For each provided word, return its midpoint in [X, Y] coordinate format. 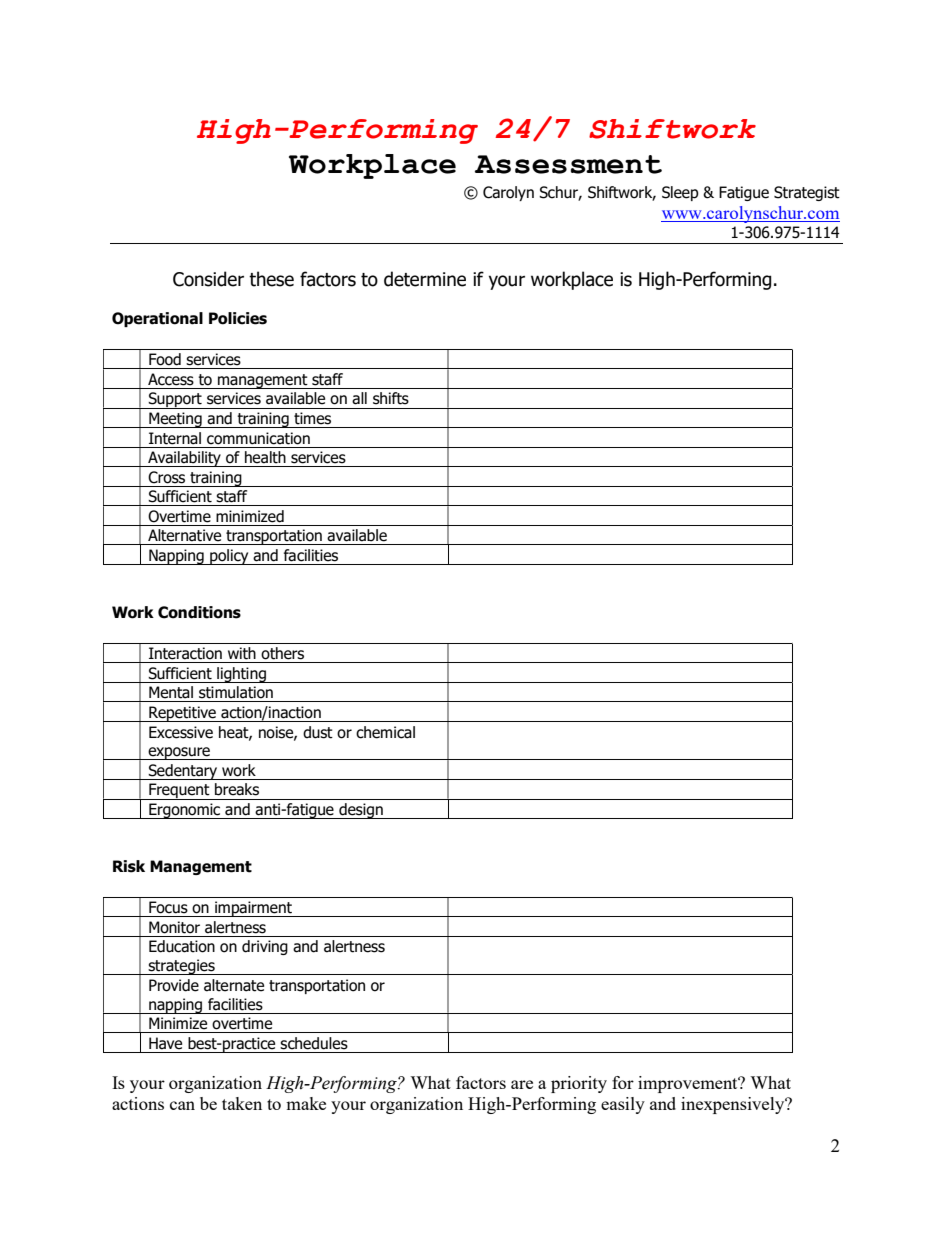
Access [171, 379]
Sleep [680, 193]
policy [229, 557]
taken [242, 1103]
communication [258, 438]
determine [425, 279]
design [361, 811]
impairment [253, 909]
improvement [689, 1084]
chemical [385, 732]
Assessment [568, 164]
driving [265, 947]
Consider [208, 279]
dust [318, 732]
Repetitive [182, 714]
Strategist [807, 193]
